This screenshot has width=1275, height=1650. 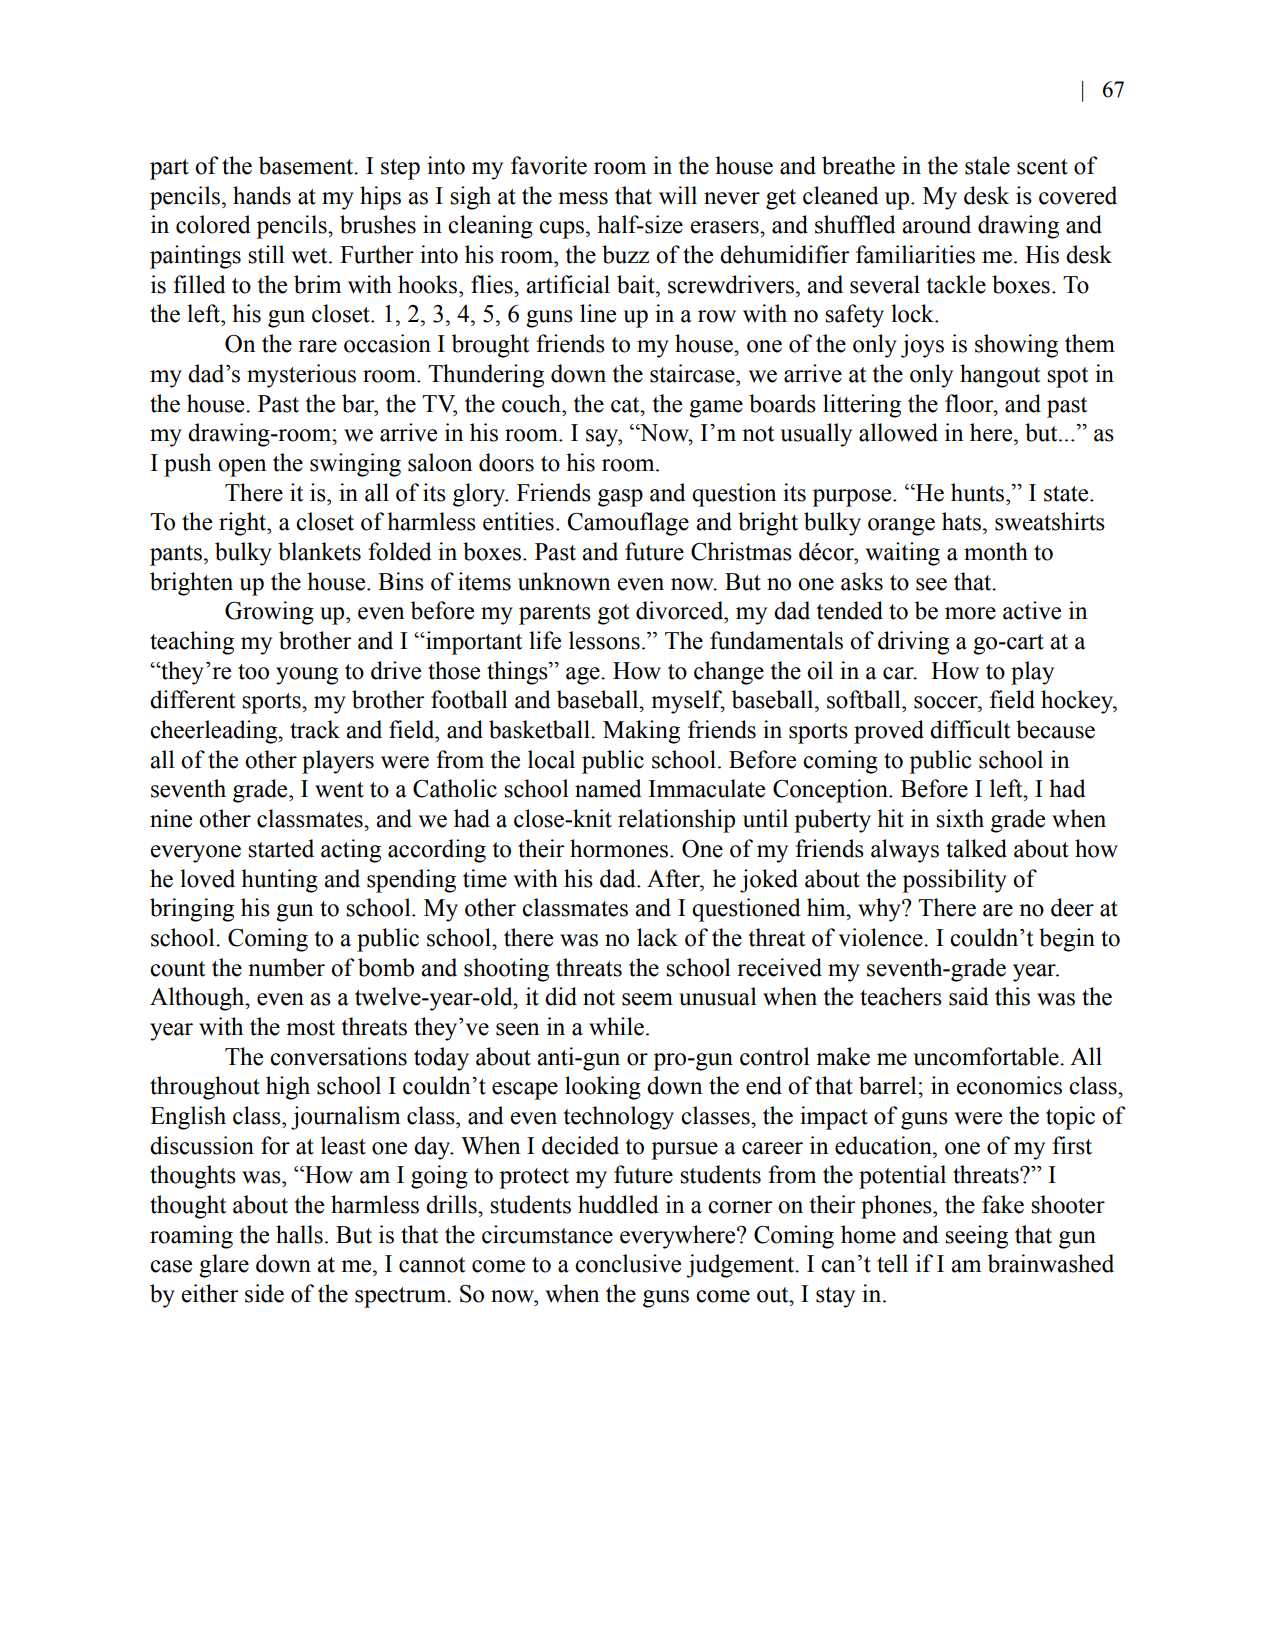 What do you see at coordinates (583, 198) in the screenshot?
I see `mess` at bounding box center [583, 198].
